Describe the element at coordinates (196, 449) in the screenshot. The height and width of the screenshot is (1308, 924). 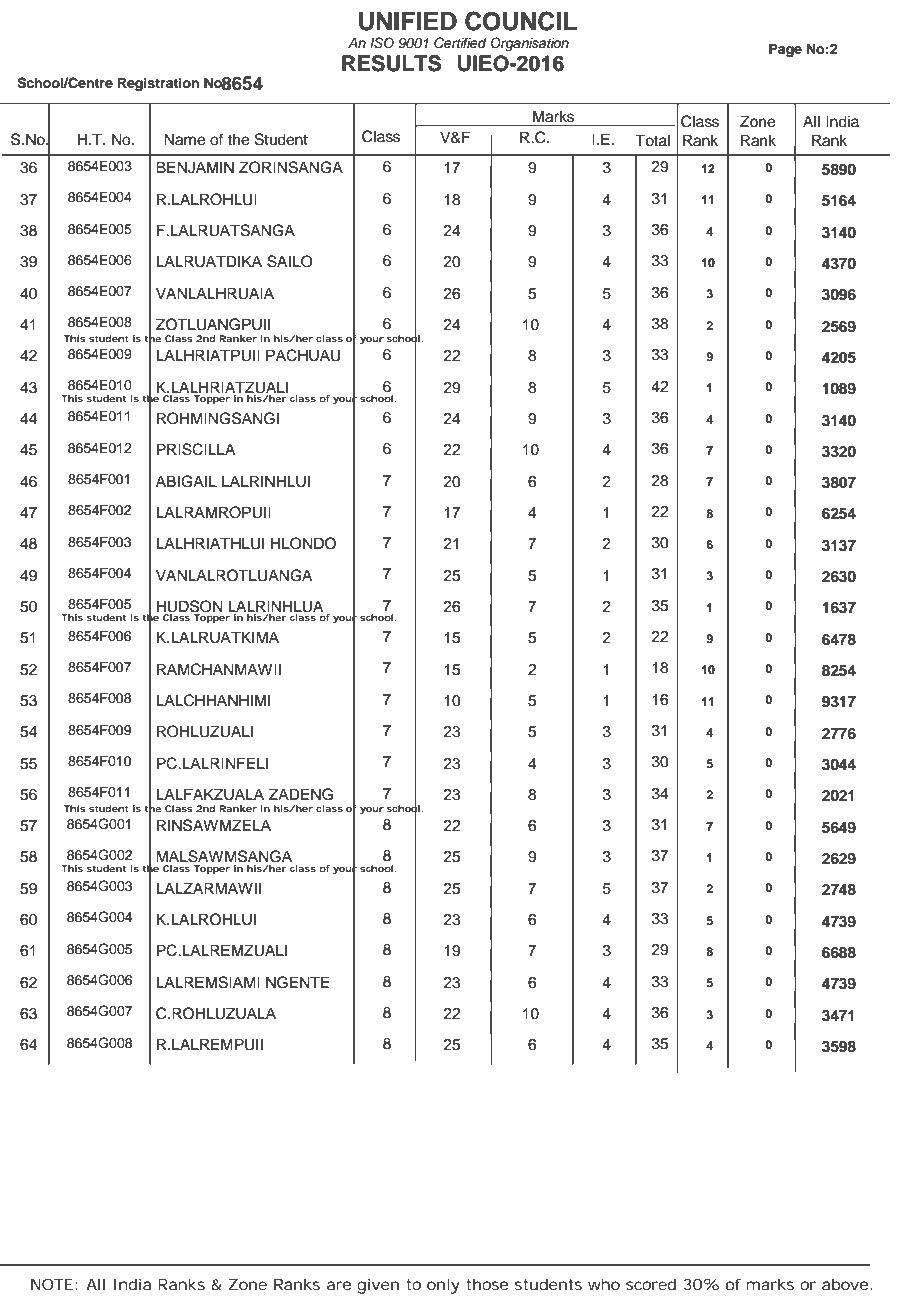
I see `PRISCILLA` at that location.
